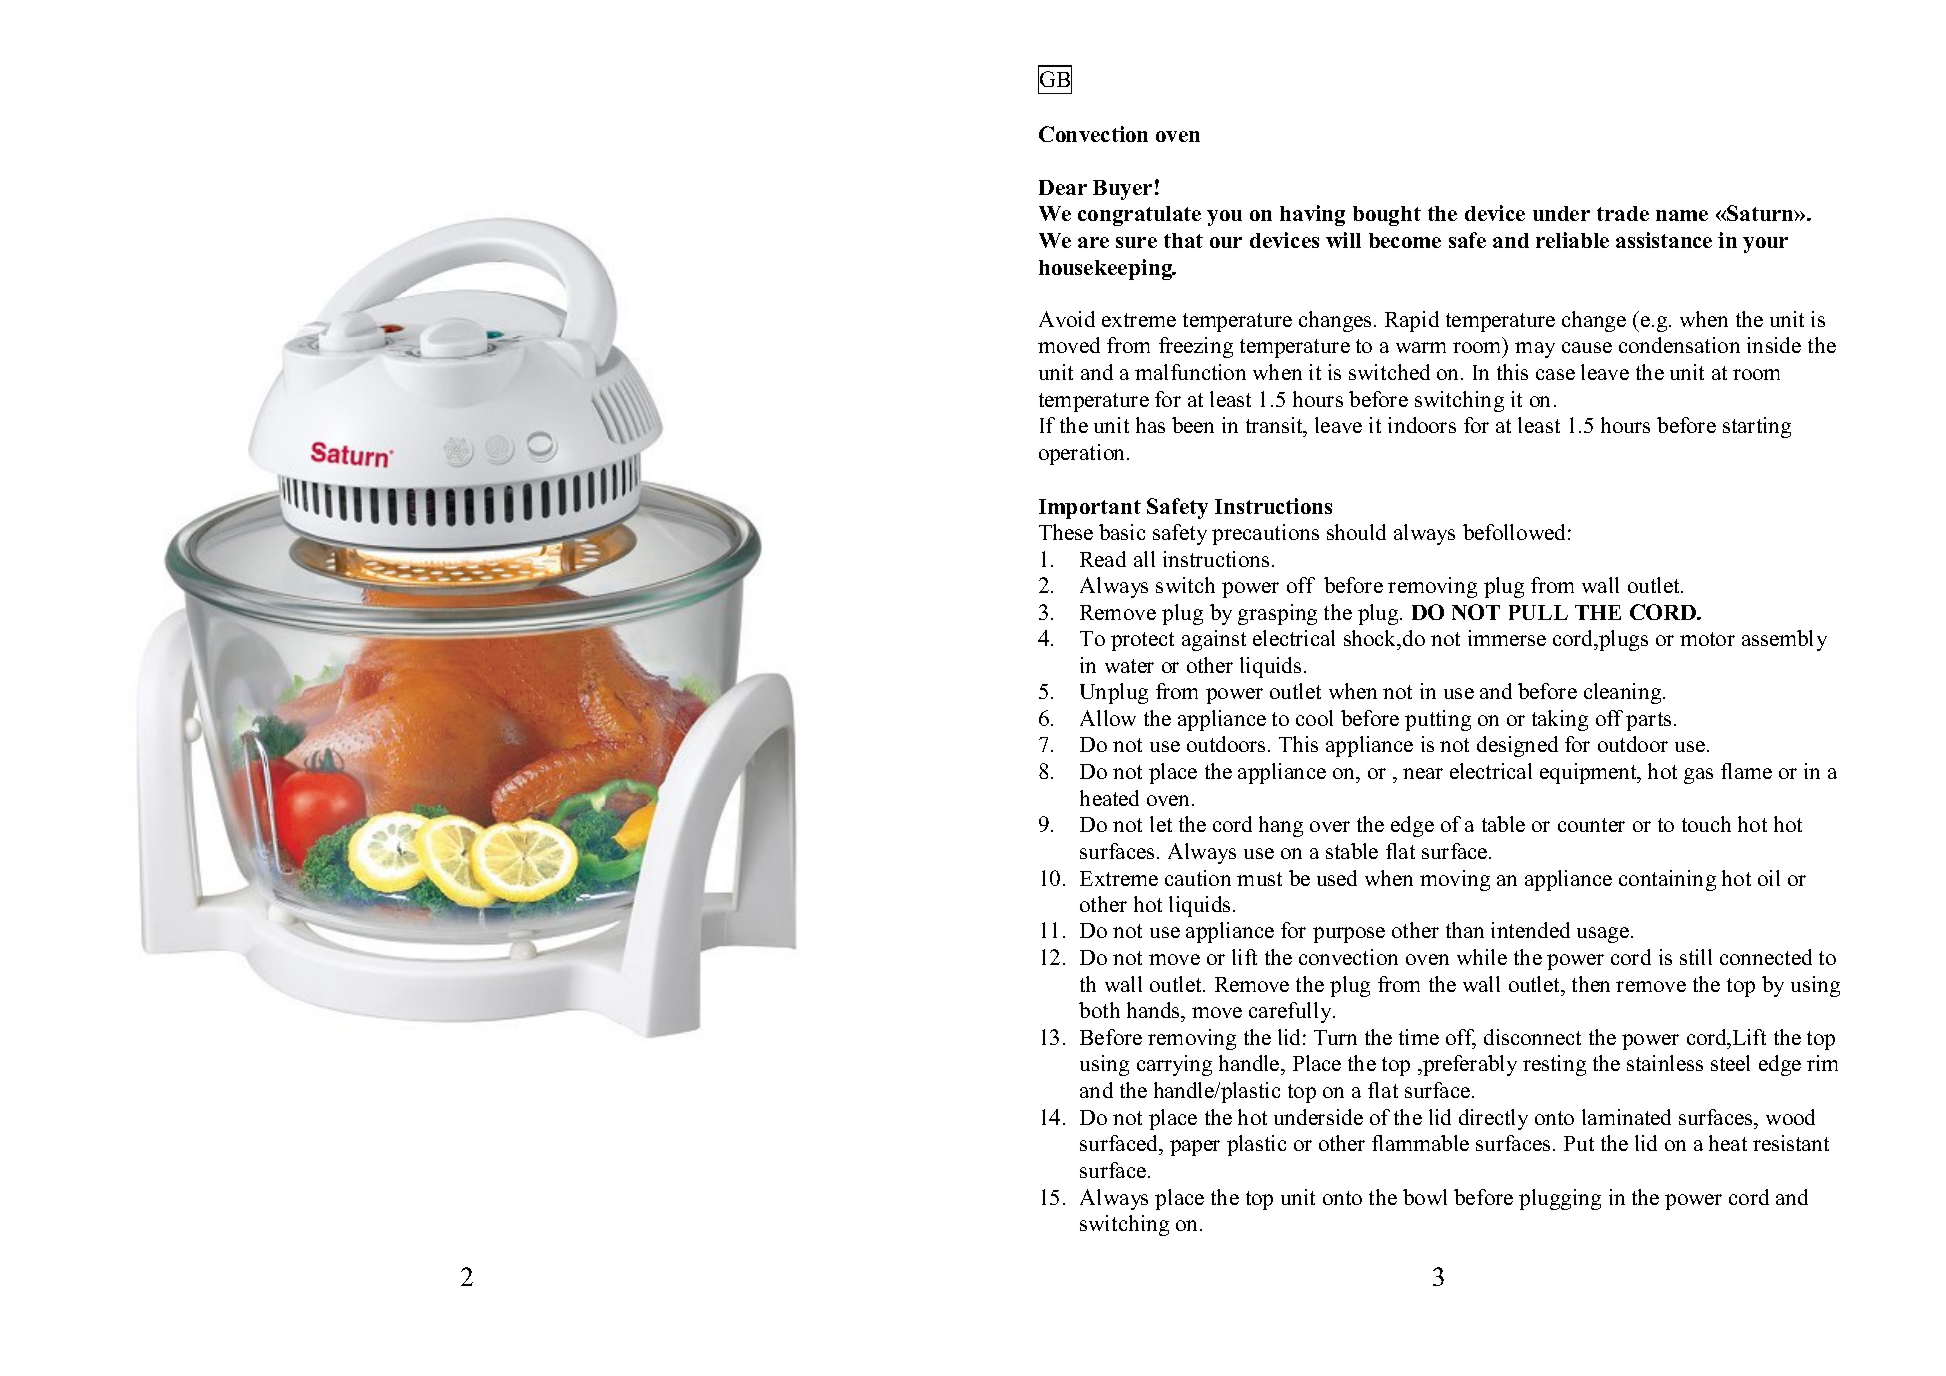  What do you see at coordinates (1108, 718) in the screenshot?
I see `Allow` at bounding box center [1108, 718].
